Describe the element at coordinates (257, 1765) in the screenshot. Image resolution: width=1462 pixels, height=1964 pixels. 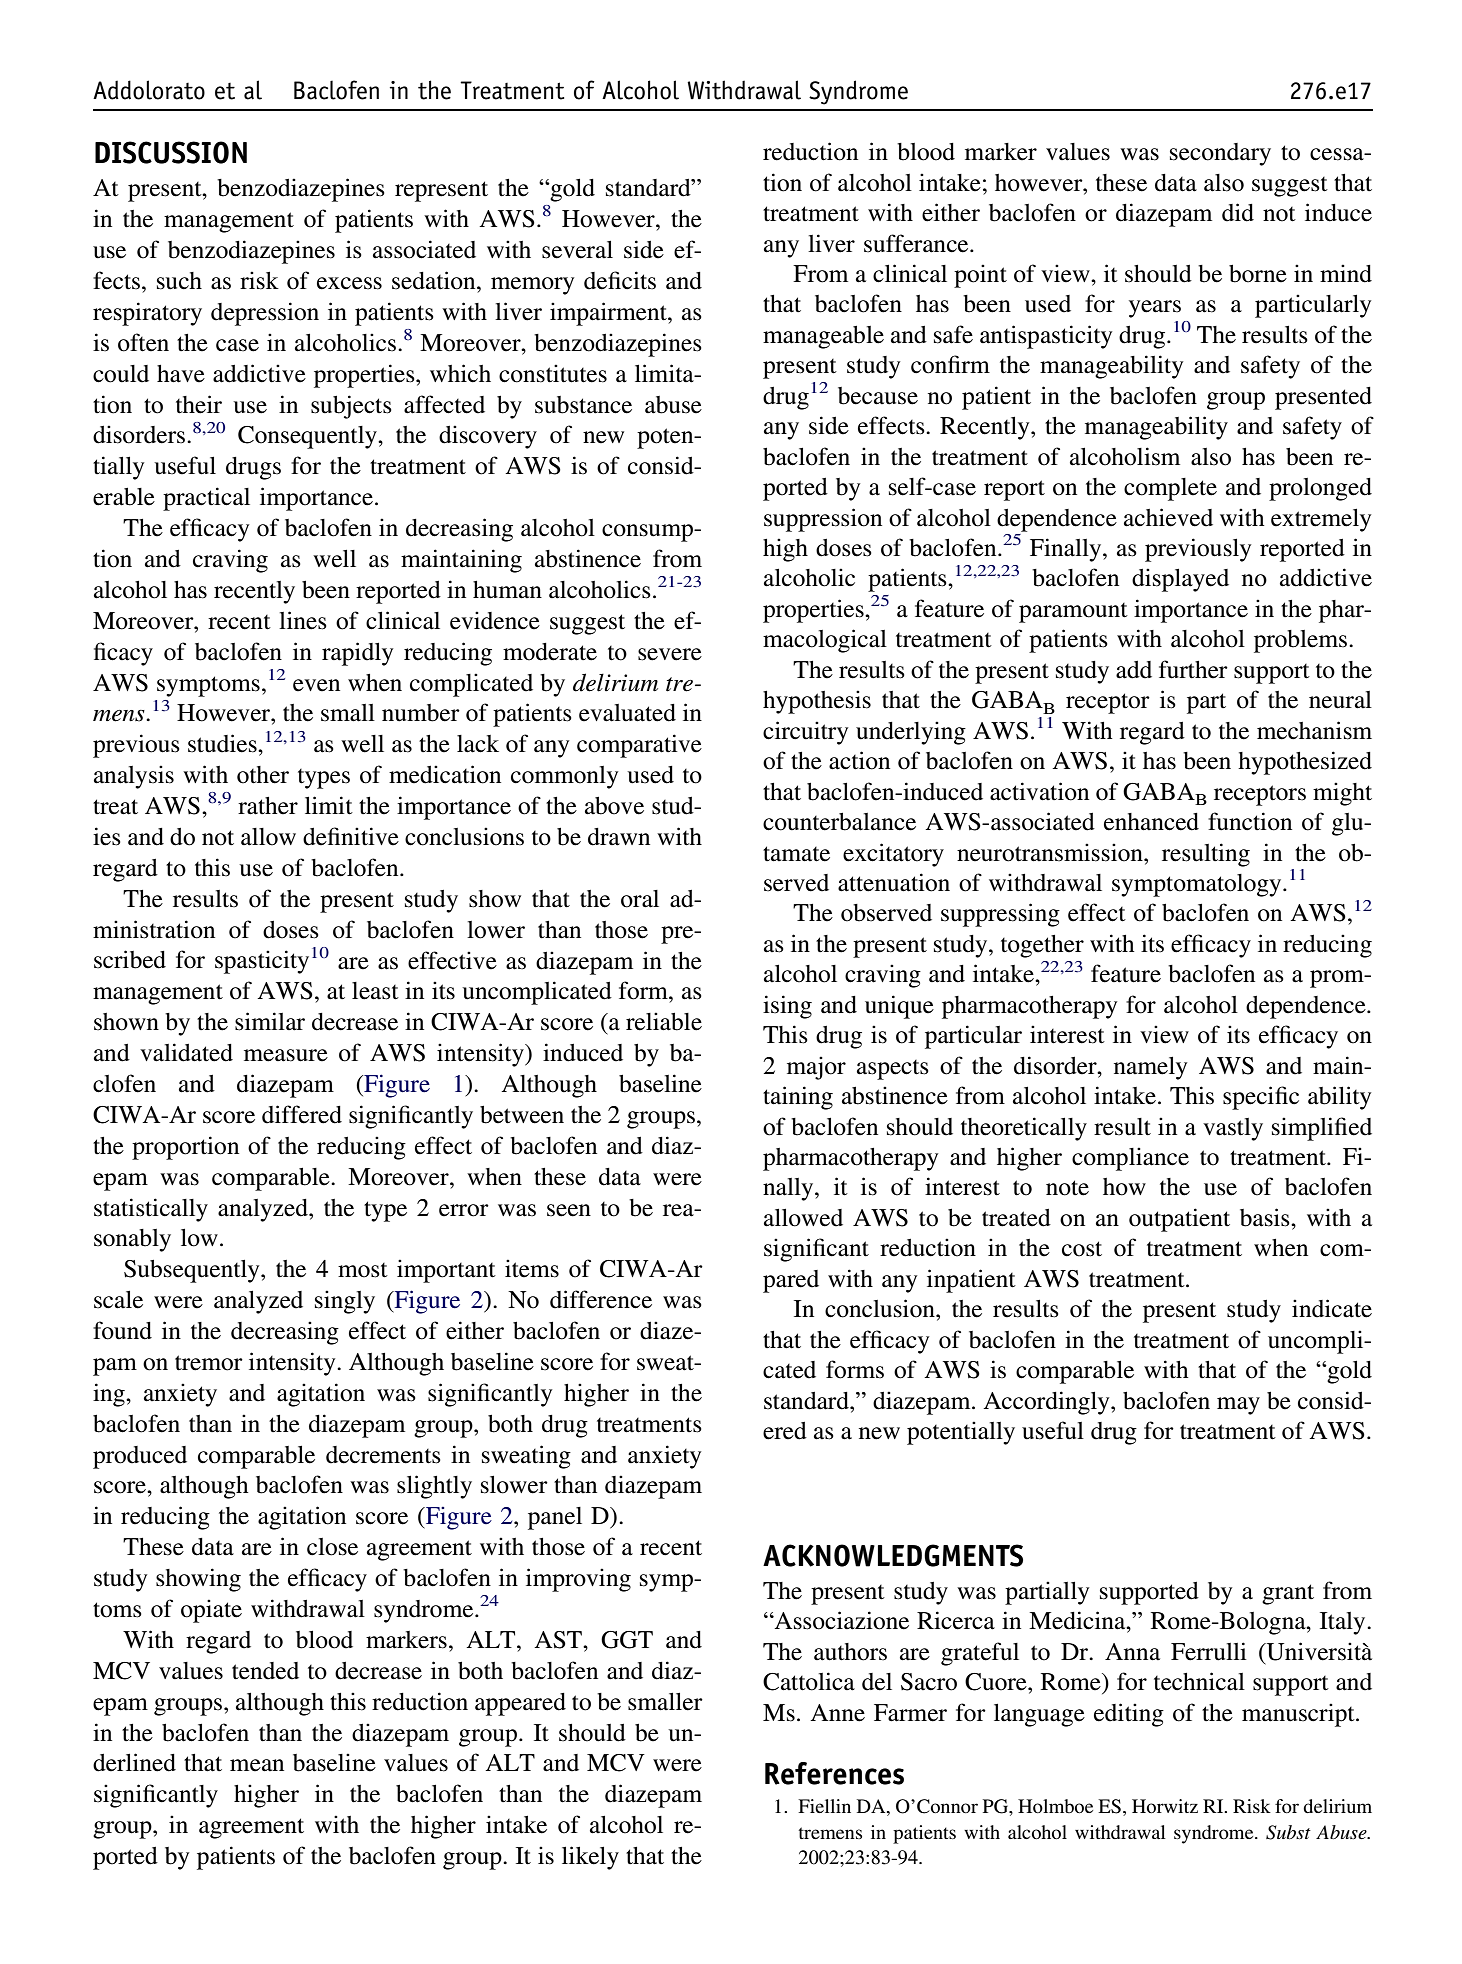
I see `mean` at that location.
